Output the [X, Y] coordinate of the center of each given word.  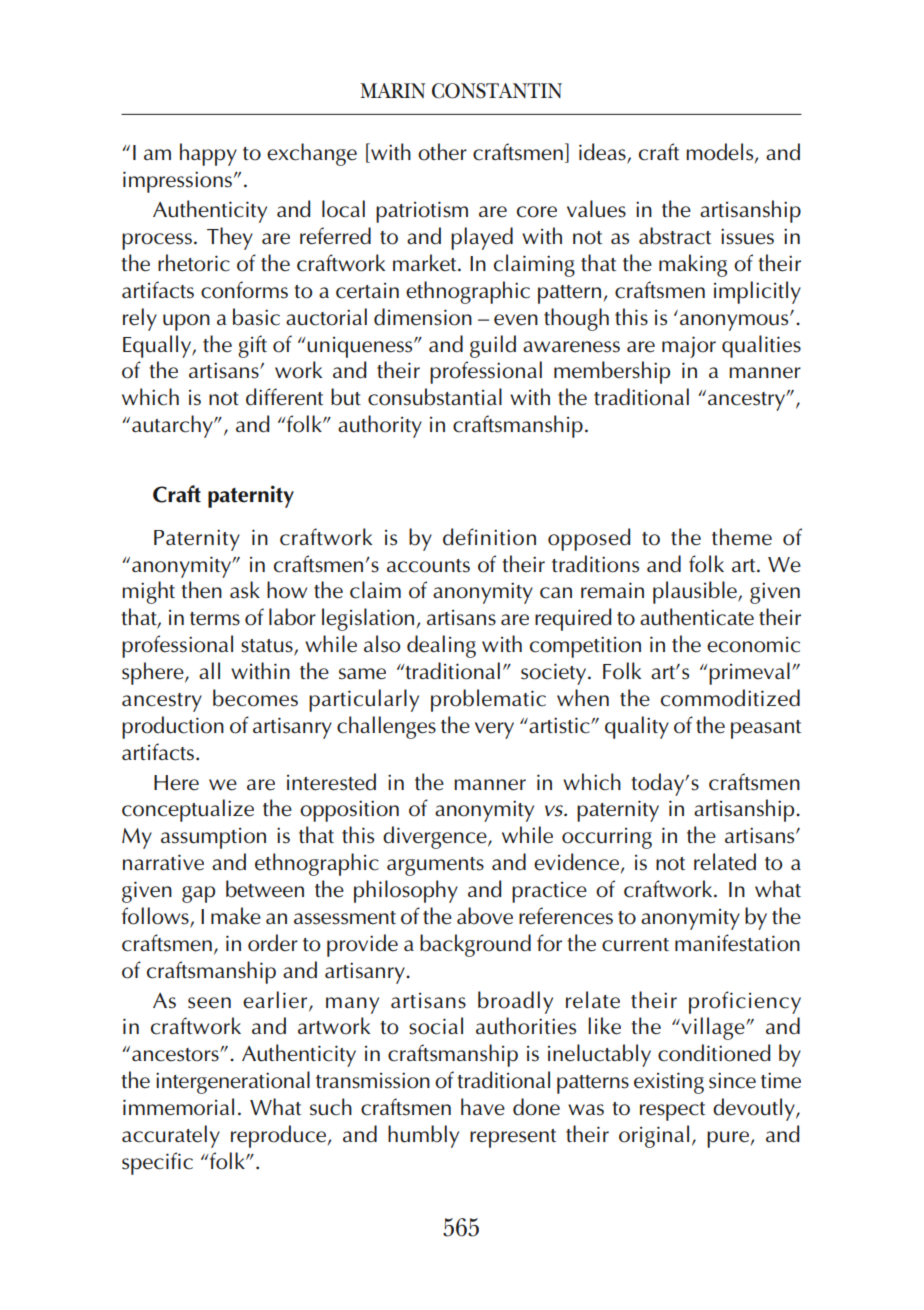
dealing [441, 646]
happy [208, 154]
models [721, 153]
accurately [171, 1136]
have [483, 1107]
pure [728, 1139]
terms [215, 619]
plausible [696, 592]
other [442, 152]
